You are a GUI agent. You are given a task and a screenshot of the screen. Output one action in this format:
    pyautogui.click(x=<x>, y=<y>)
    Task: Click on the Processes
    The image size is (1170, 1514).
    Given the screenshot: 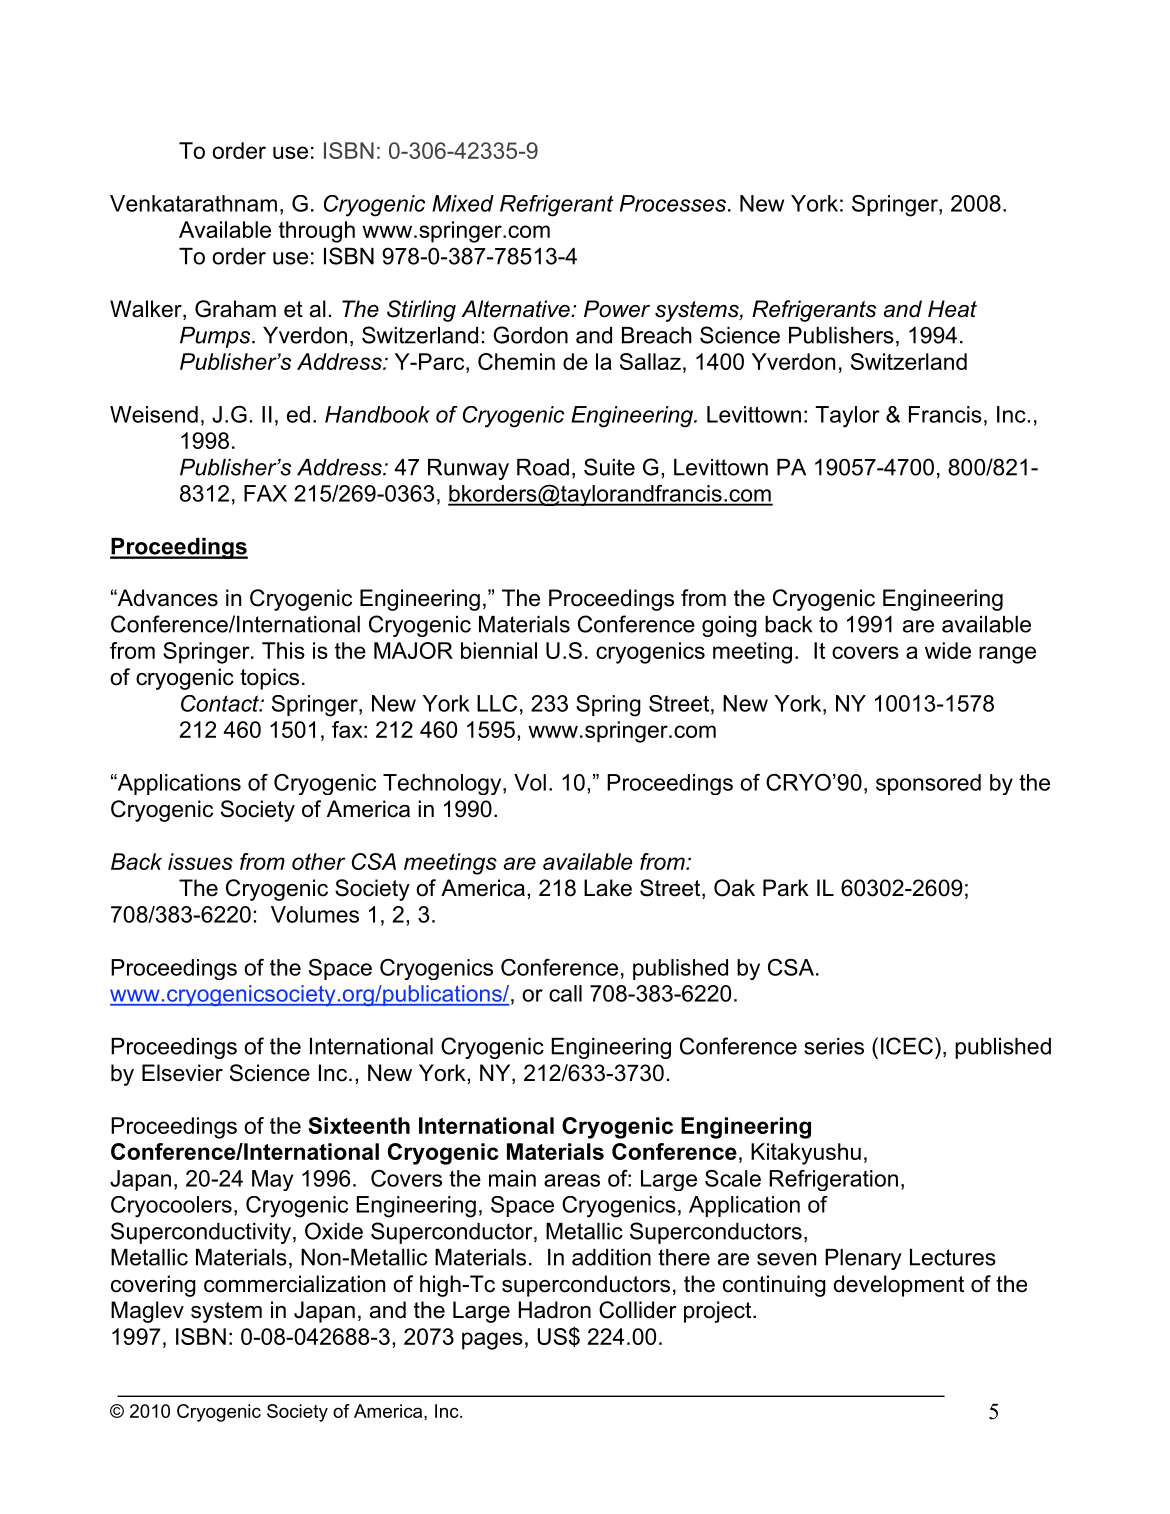 What is the action you would take?
    pyautogui.click(x=673, y=203)
